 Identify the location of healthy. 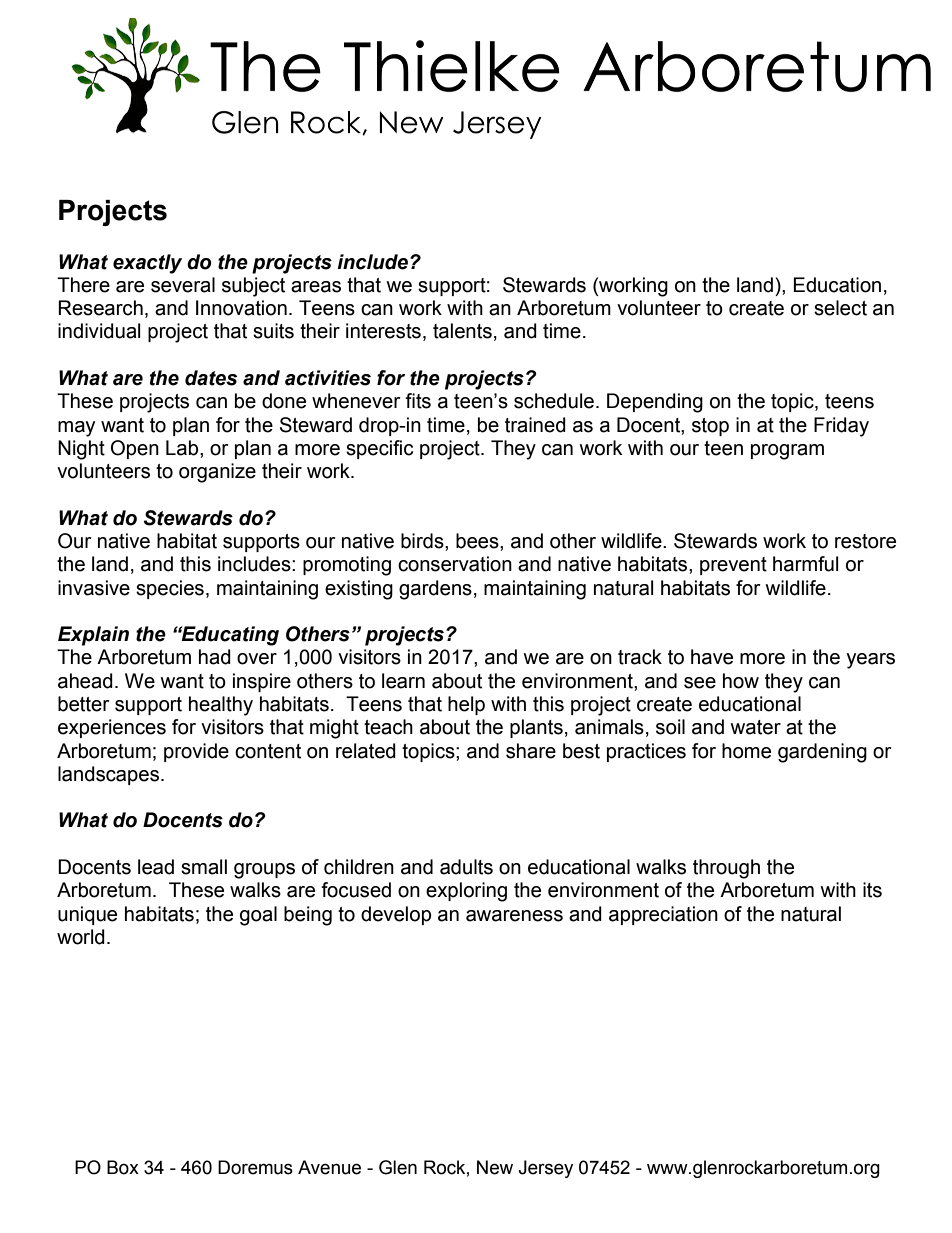
(221, 706).
